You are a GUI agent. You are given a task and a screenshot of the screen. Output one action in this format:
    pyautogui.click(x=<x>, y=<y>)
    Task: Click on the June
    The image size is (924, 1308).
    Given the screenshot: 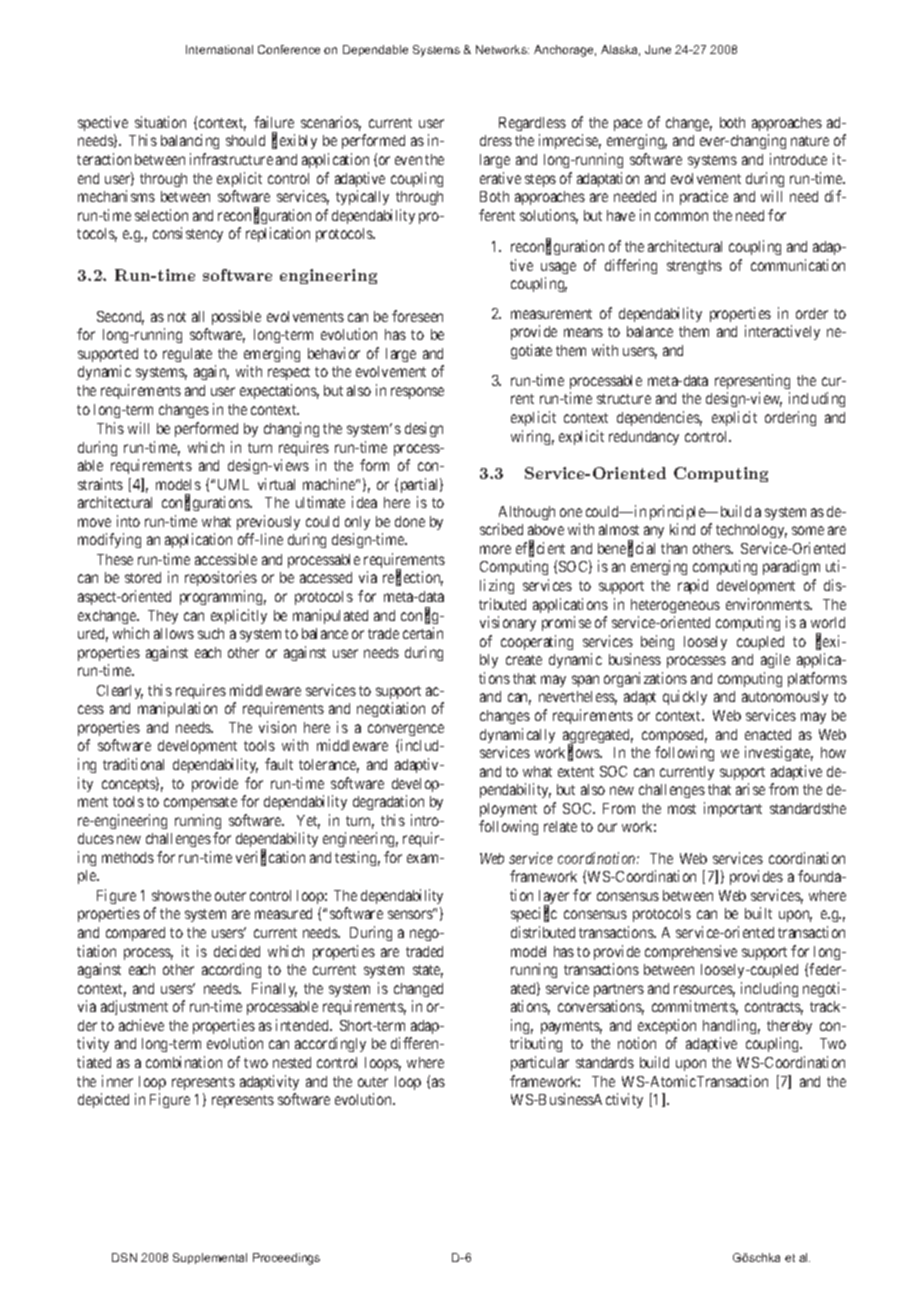 What is the action you would take?
    pyautogui.click(x=658, y=49)
